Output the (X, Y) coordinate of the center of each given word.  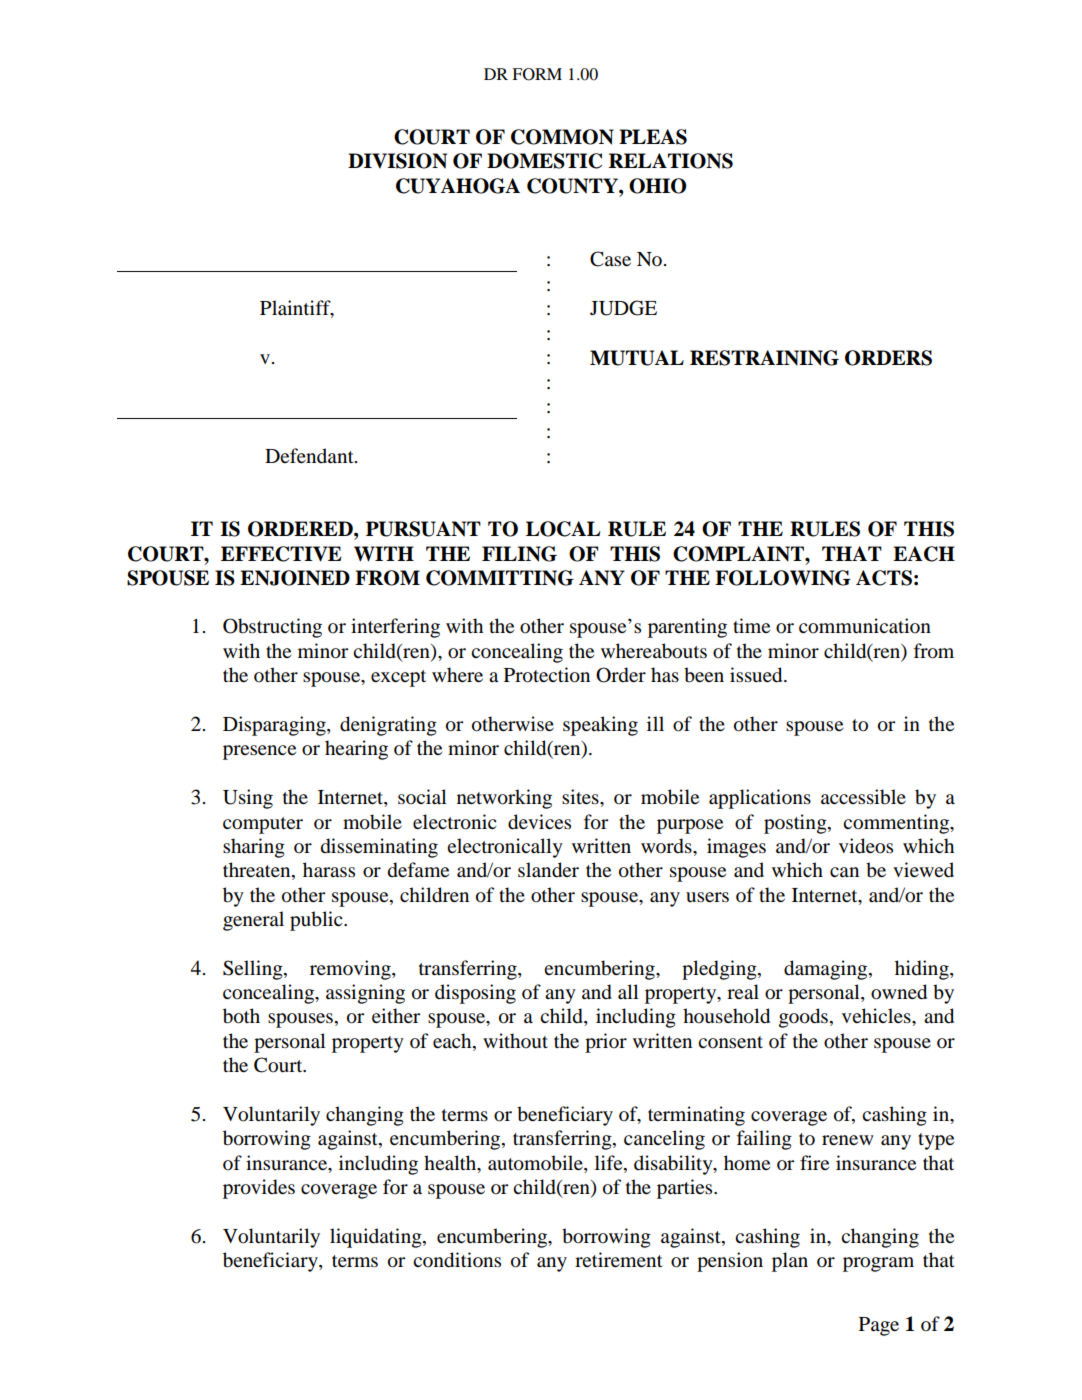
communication (865, 626)
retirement (619, 1259)
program (878, 1264)
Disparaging (275, 726)
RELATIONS (671, 161)
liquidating (377, 1238)
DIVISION (397, 161)
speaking (600, 726)
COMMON (562, 137)
